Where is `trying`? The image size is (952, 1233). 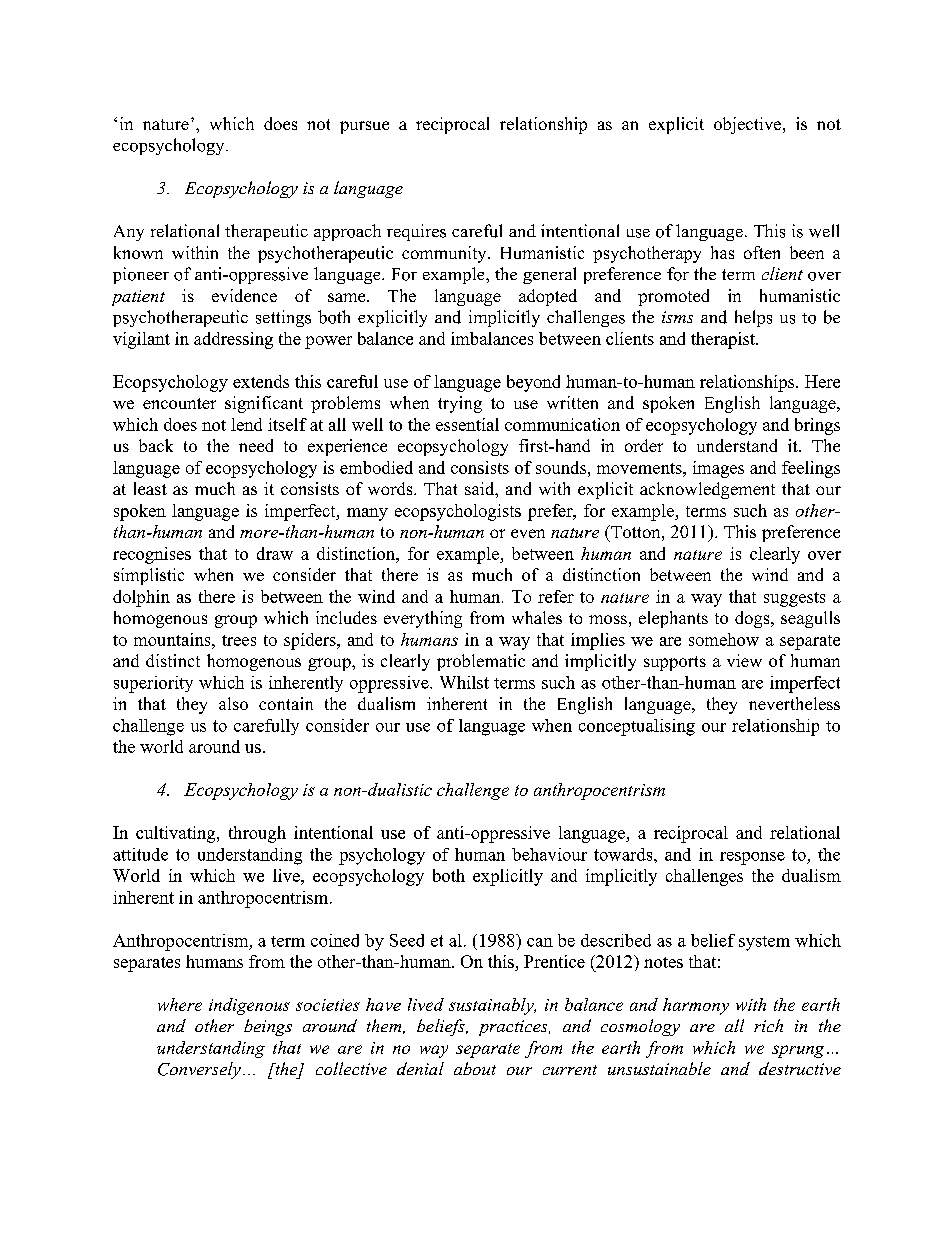 trying is located at coordinates (460, 404).
